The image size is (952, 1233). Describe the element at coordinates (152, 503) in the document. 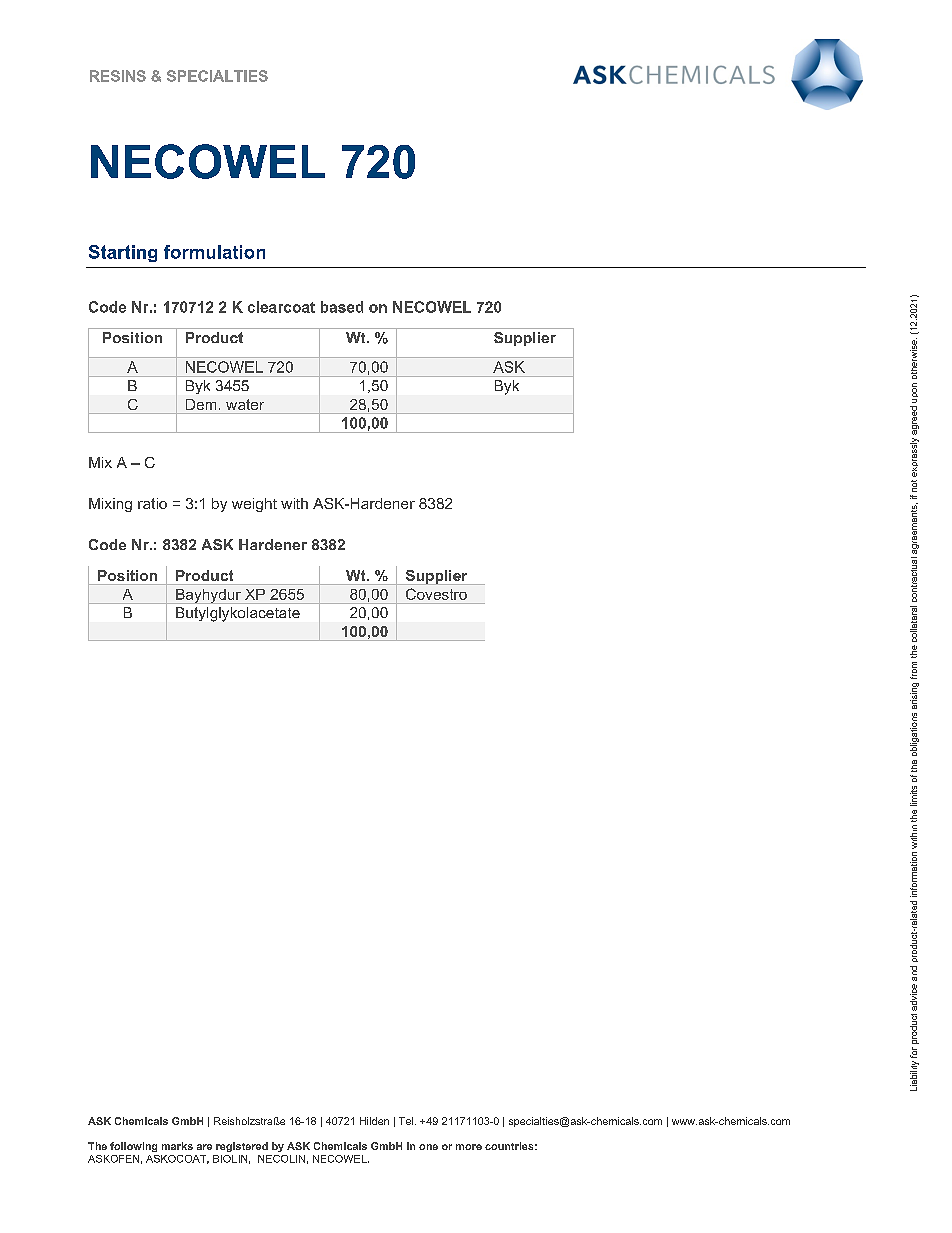

I see `ratio` at that location.
